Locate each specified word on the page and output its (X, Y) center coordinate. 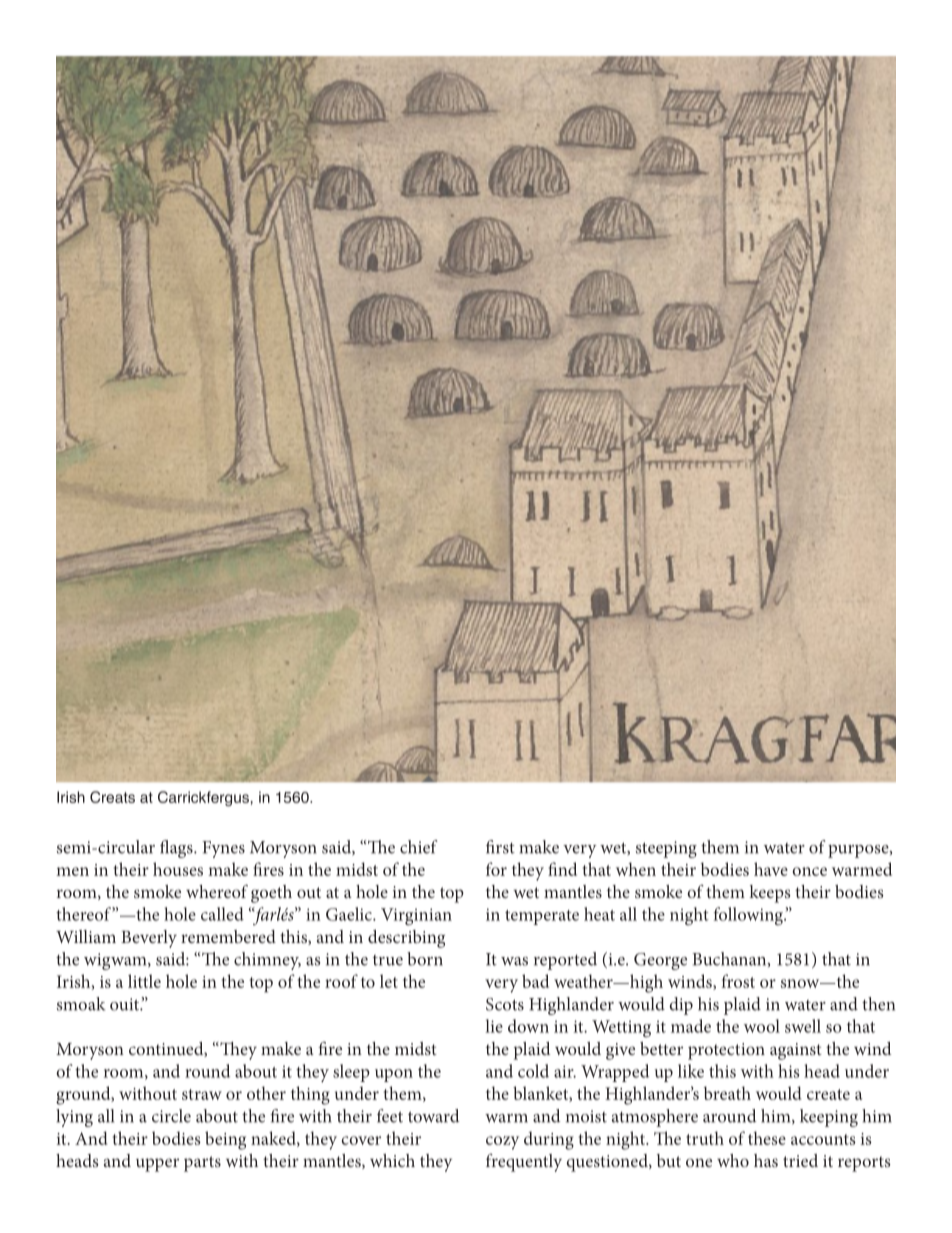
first (500, 847)
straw (202, 1094)
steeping (666, 849)
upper (157, 1165)
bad (535, 981)
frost (738, 981)
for (496, 869)
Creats (112, 797)
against (796, 1051)
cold (533, 1071)
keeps (770, 894)
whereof (217, 891)
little (144, 981)
